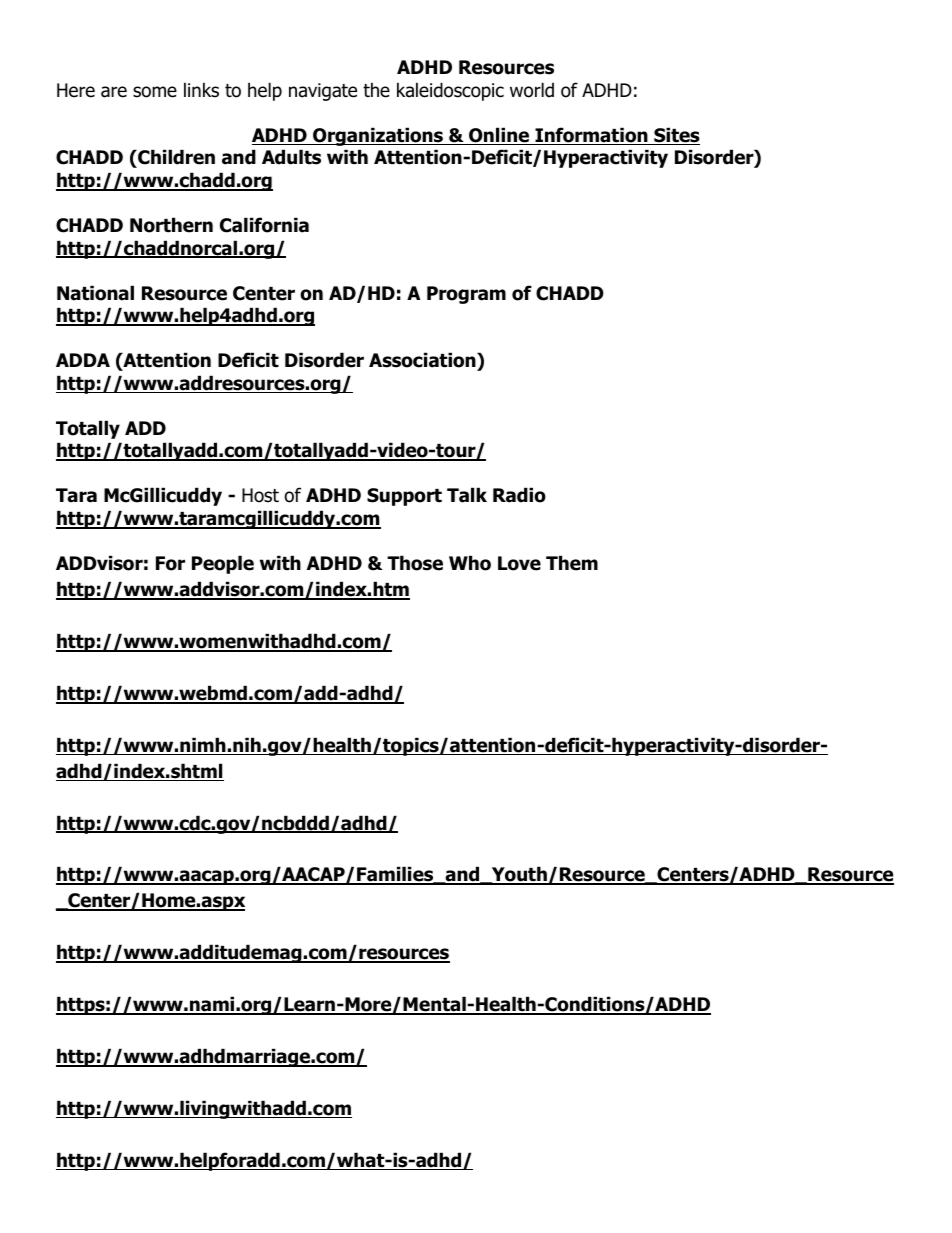 The height and width of the screenshot is (1233, 952). I want to click on California, so click(264, 225).
